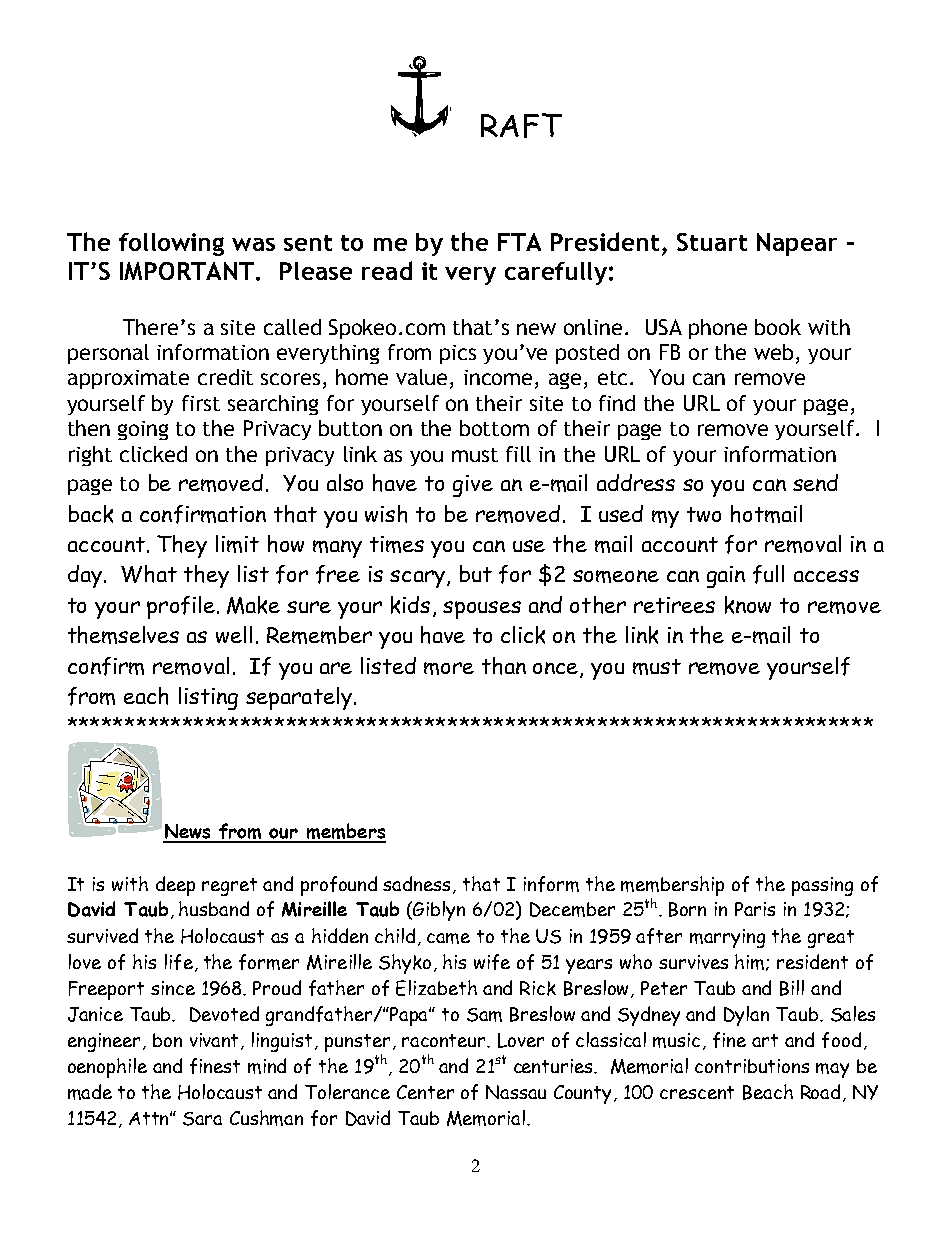 This screenshot has height=1233, width=952. What do you see at coordinates (521, 125) in the screenshot?
I see `RAFT` at bounding box center [521, 125].
